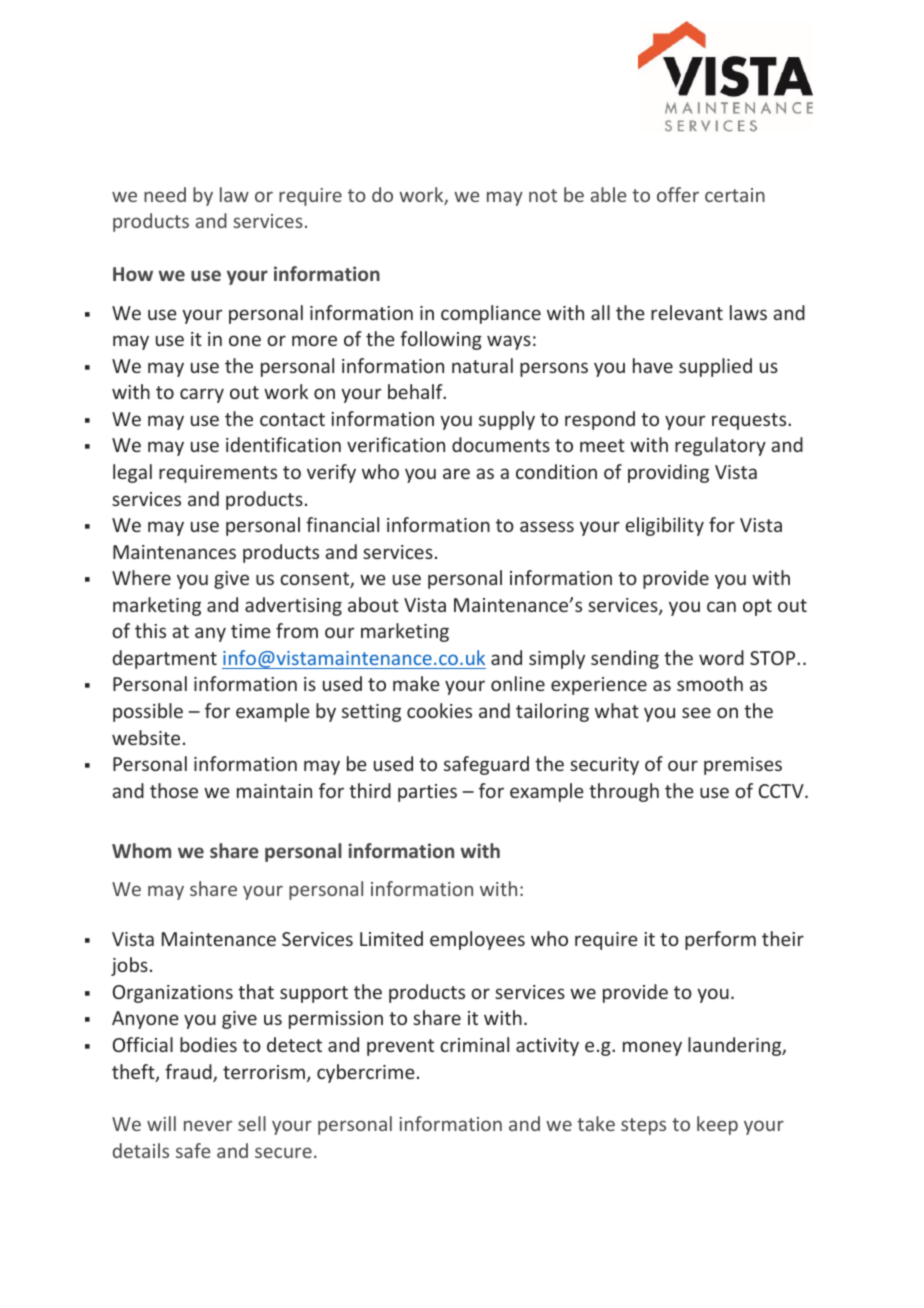 Image resolution: width=924 pixels, height=1308 pixels. Describe the element at coordinates (543, 195) in the screenshot. I see `not` at that location.
